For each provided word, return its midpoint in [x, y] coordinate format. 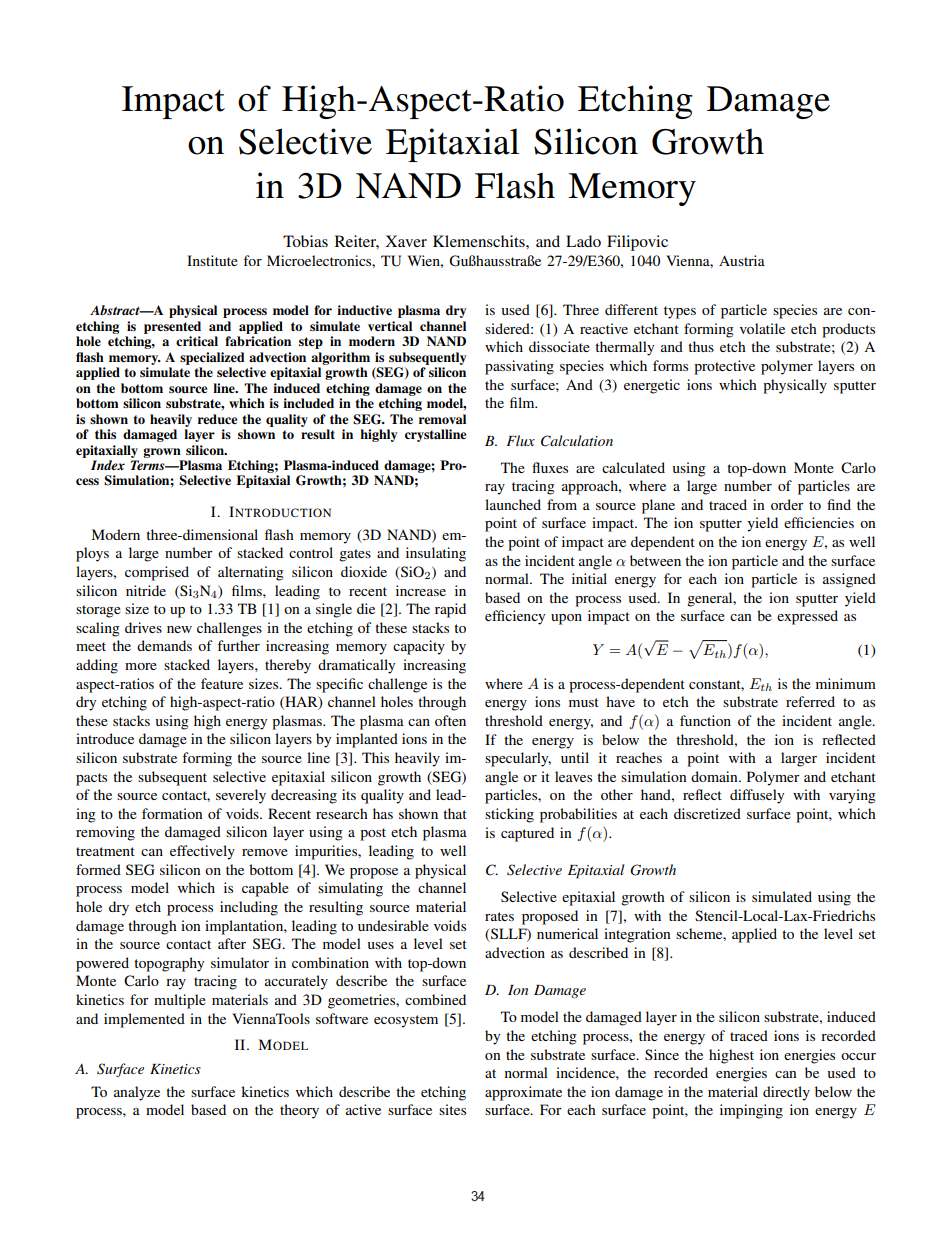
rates [499, 916]
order [787, 504]
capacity [419, 647]
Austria [742, 260]
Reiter [357, 242]
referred [810, 701]
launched [513, 504]
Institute [212, 260]
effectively [202, 852]
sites [452, 1109]
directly [786, 1093]
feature [222, 683]
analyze [137, 1093]
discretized [707, 813]
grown [162, 453]
